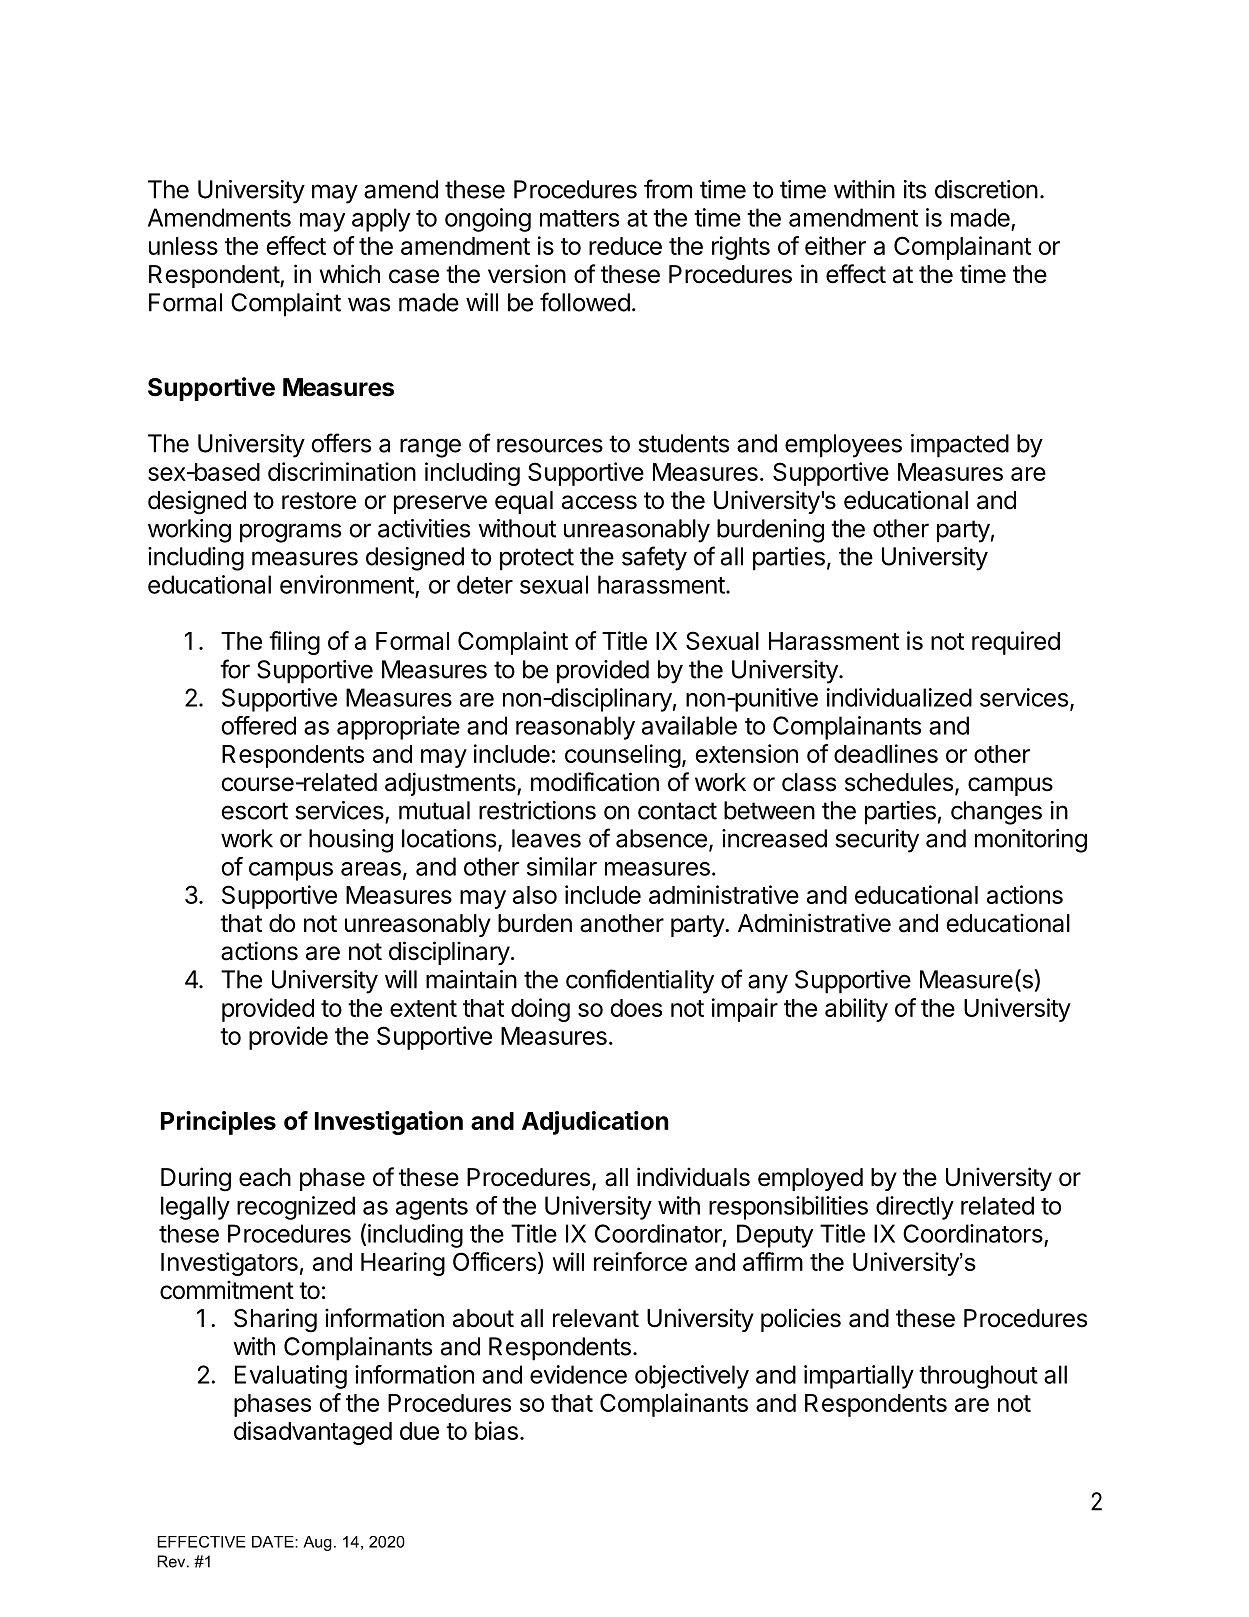 The image size is (1249, 1617). What do you see at coordinates (274, 1542) in the screenshot?
I see `DATE` at bounding box center [274, 1542].
